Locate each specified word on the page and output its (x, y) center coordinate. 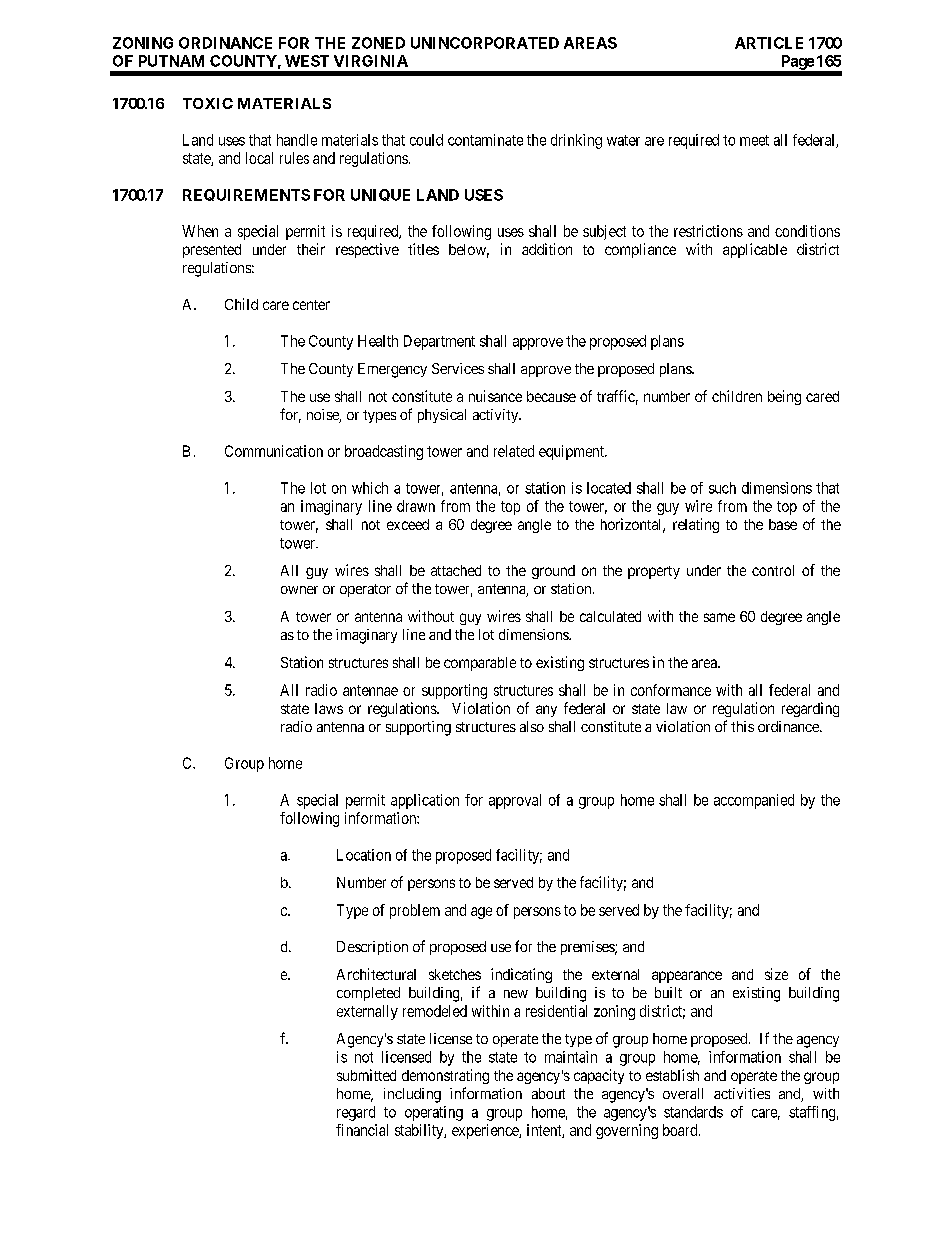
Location (364, 855)
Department (439, 342)
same (719, 617)
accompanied (754, 801)
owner (299, 590)
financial (362, 1130)
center (311, 305)
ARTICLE (769, 43)
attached (456, 570)
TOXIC (208, 103)
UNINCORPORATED (485, 43)
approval (515, 801)
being (784, 397)
